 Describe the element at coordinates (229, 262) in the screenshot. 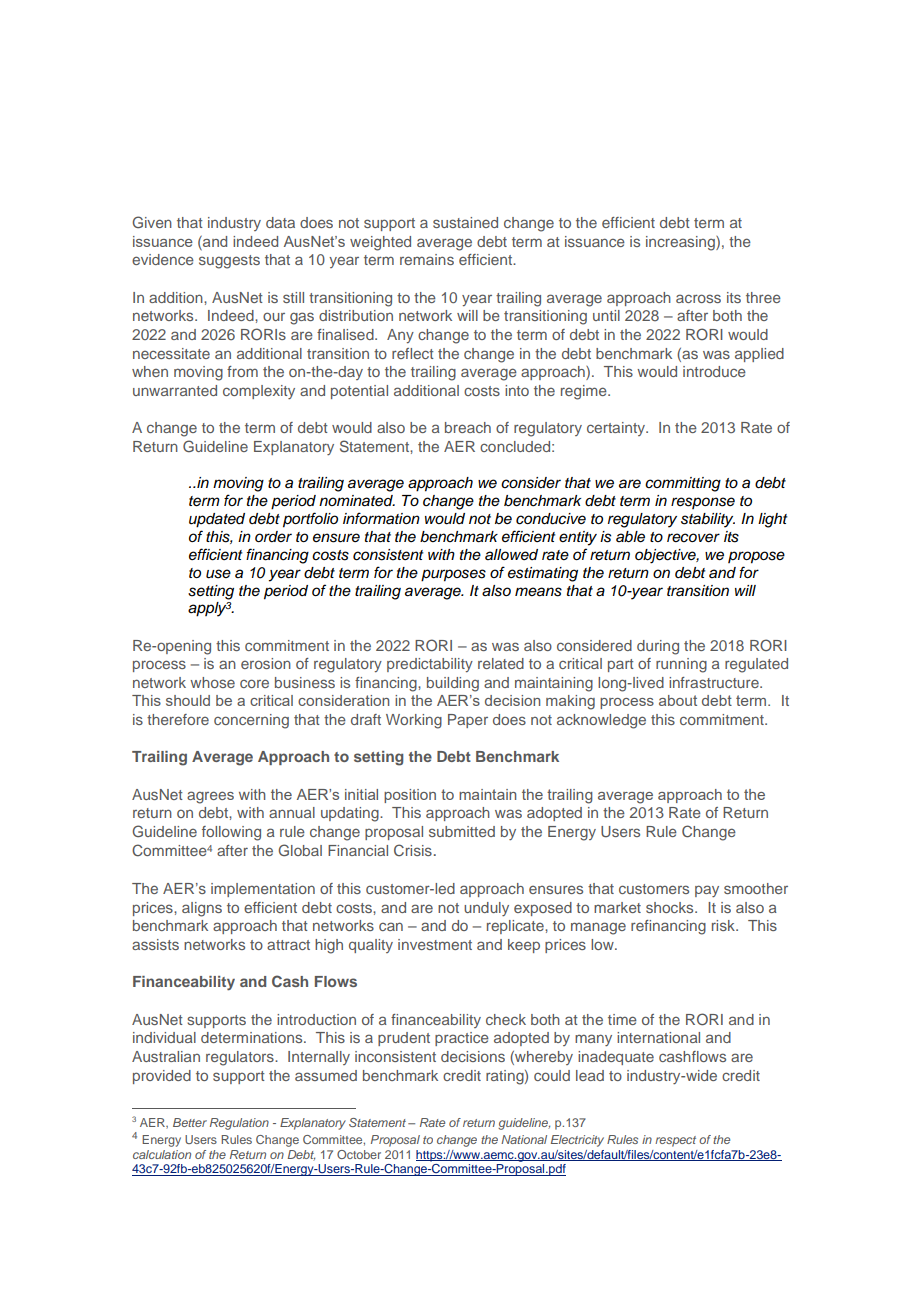

I see `suggests` at that location.
